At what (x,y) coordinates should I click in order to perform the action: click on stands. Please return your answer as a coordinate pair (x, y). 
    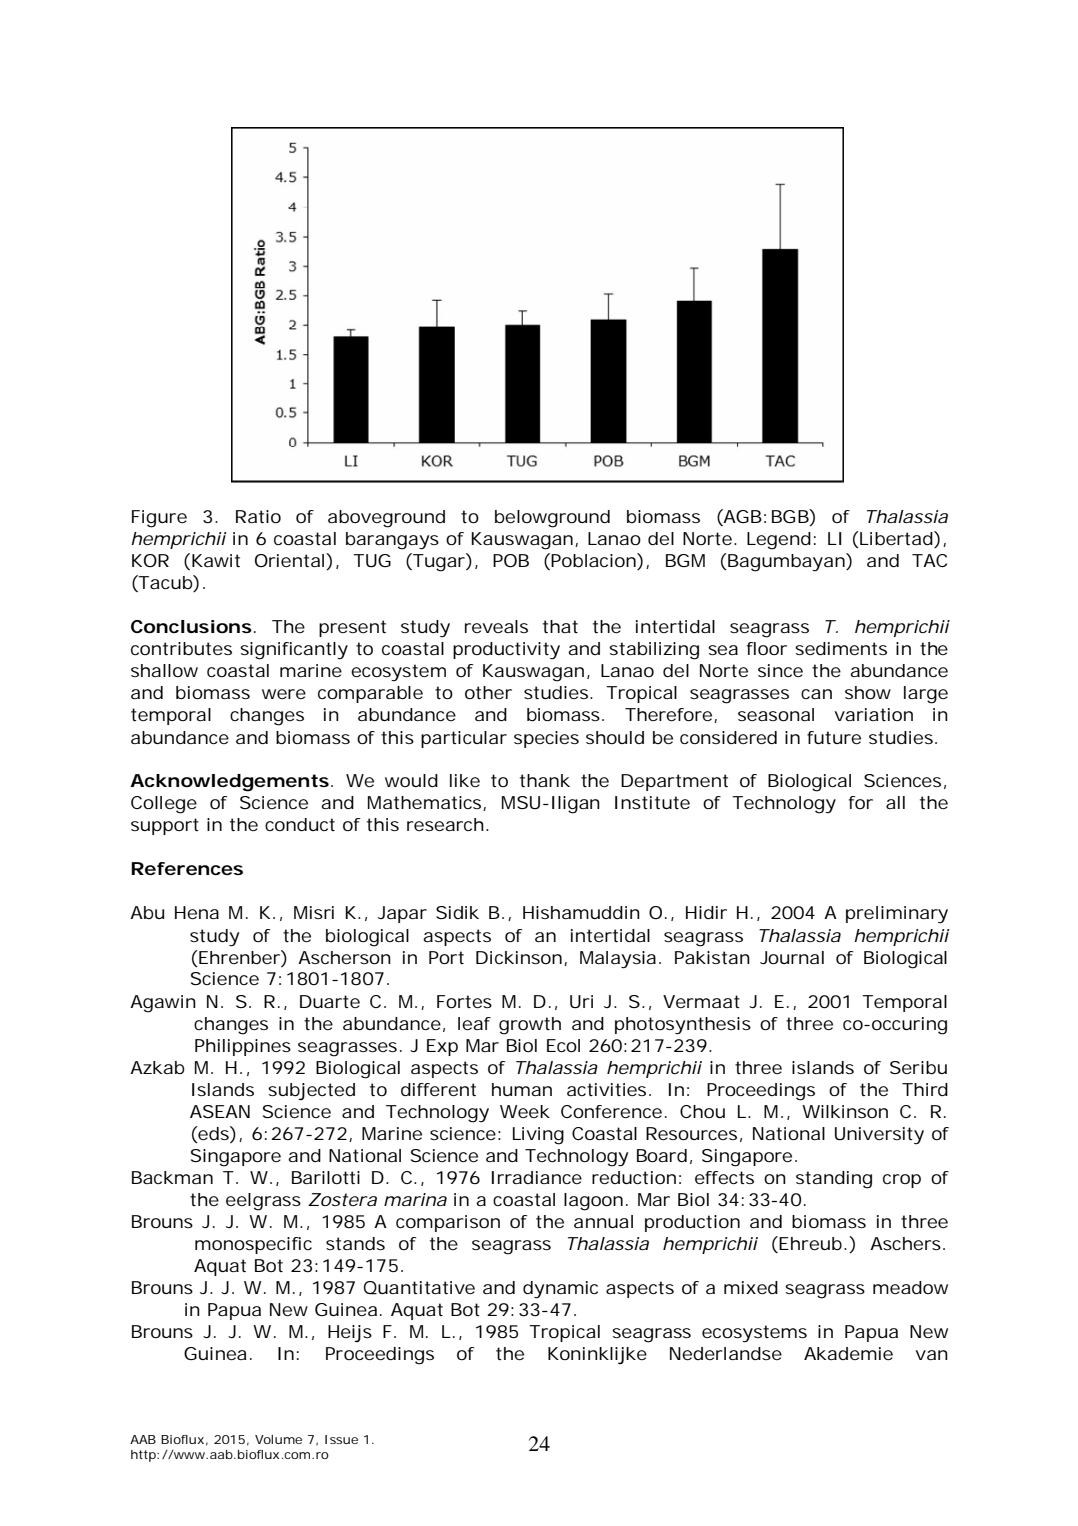
    Looking at the image, I should click on (355, 1243).
